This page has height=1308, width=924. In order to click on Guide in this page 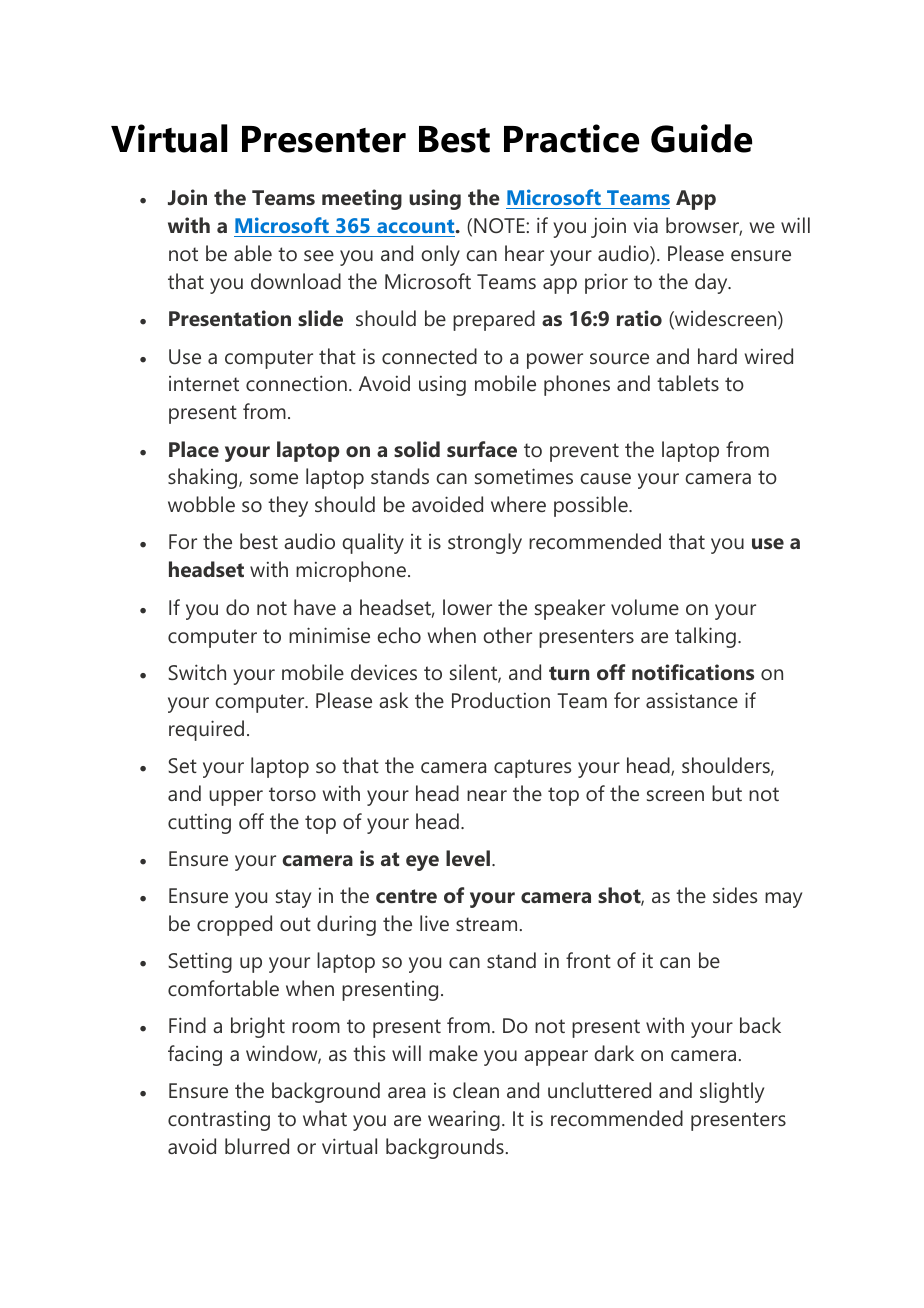, I will do `click(701, 138)`.
